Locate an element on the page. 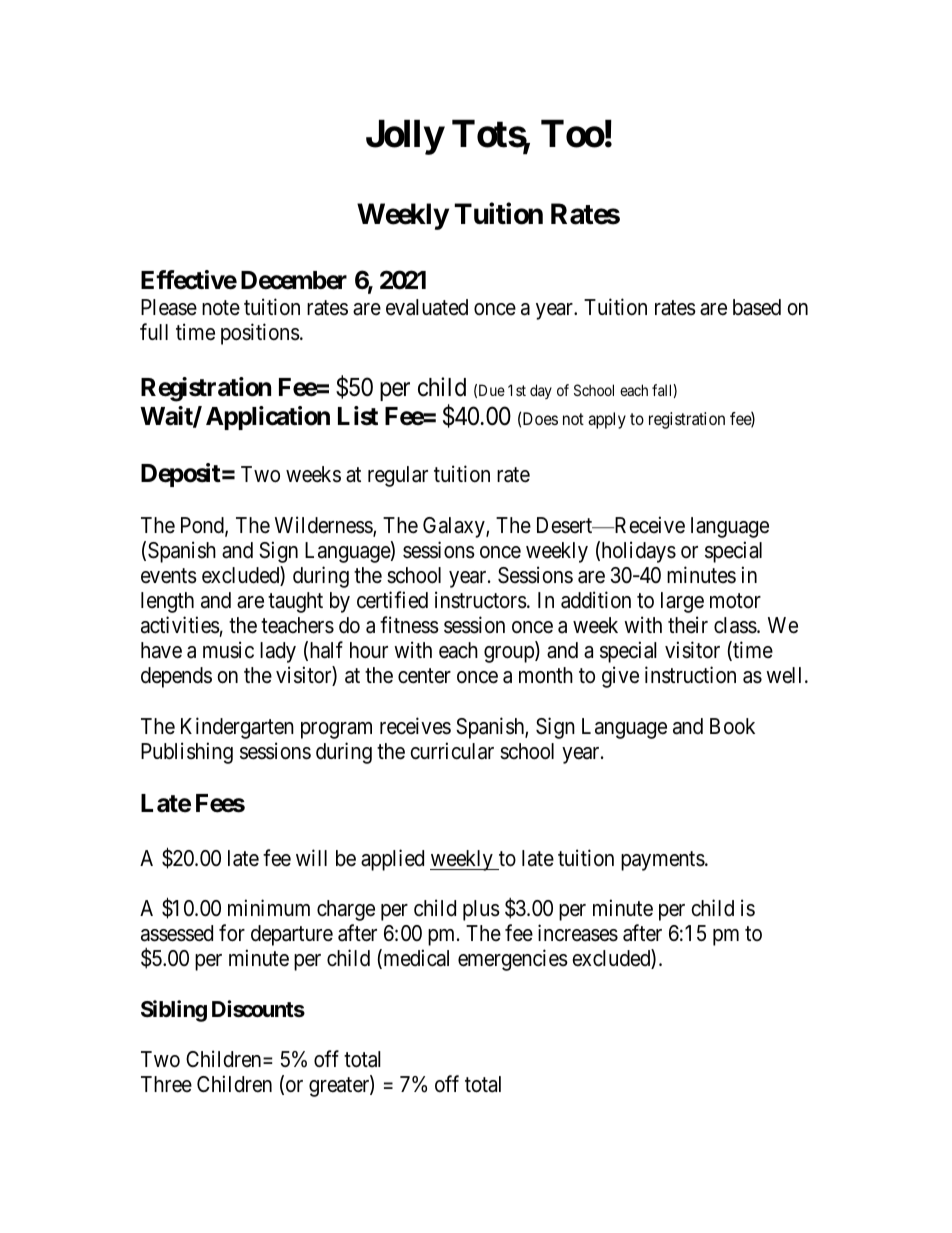 Image resolution: width=952 pixels, height=1233 pixels. motor is located at coordinates (735, 601).
